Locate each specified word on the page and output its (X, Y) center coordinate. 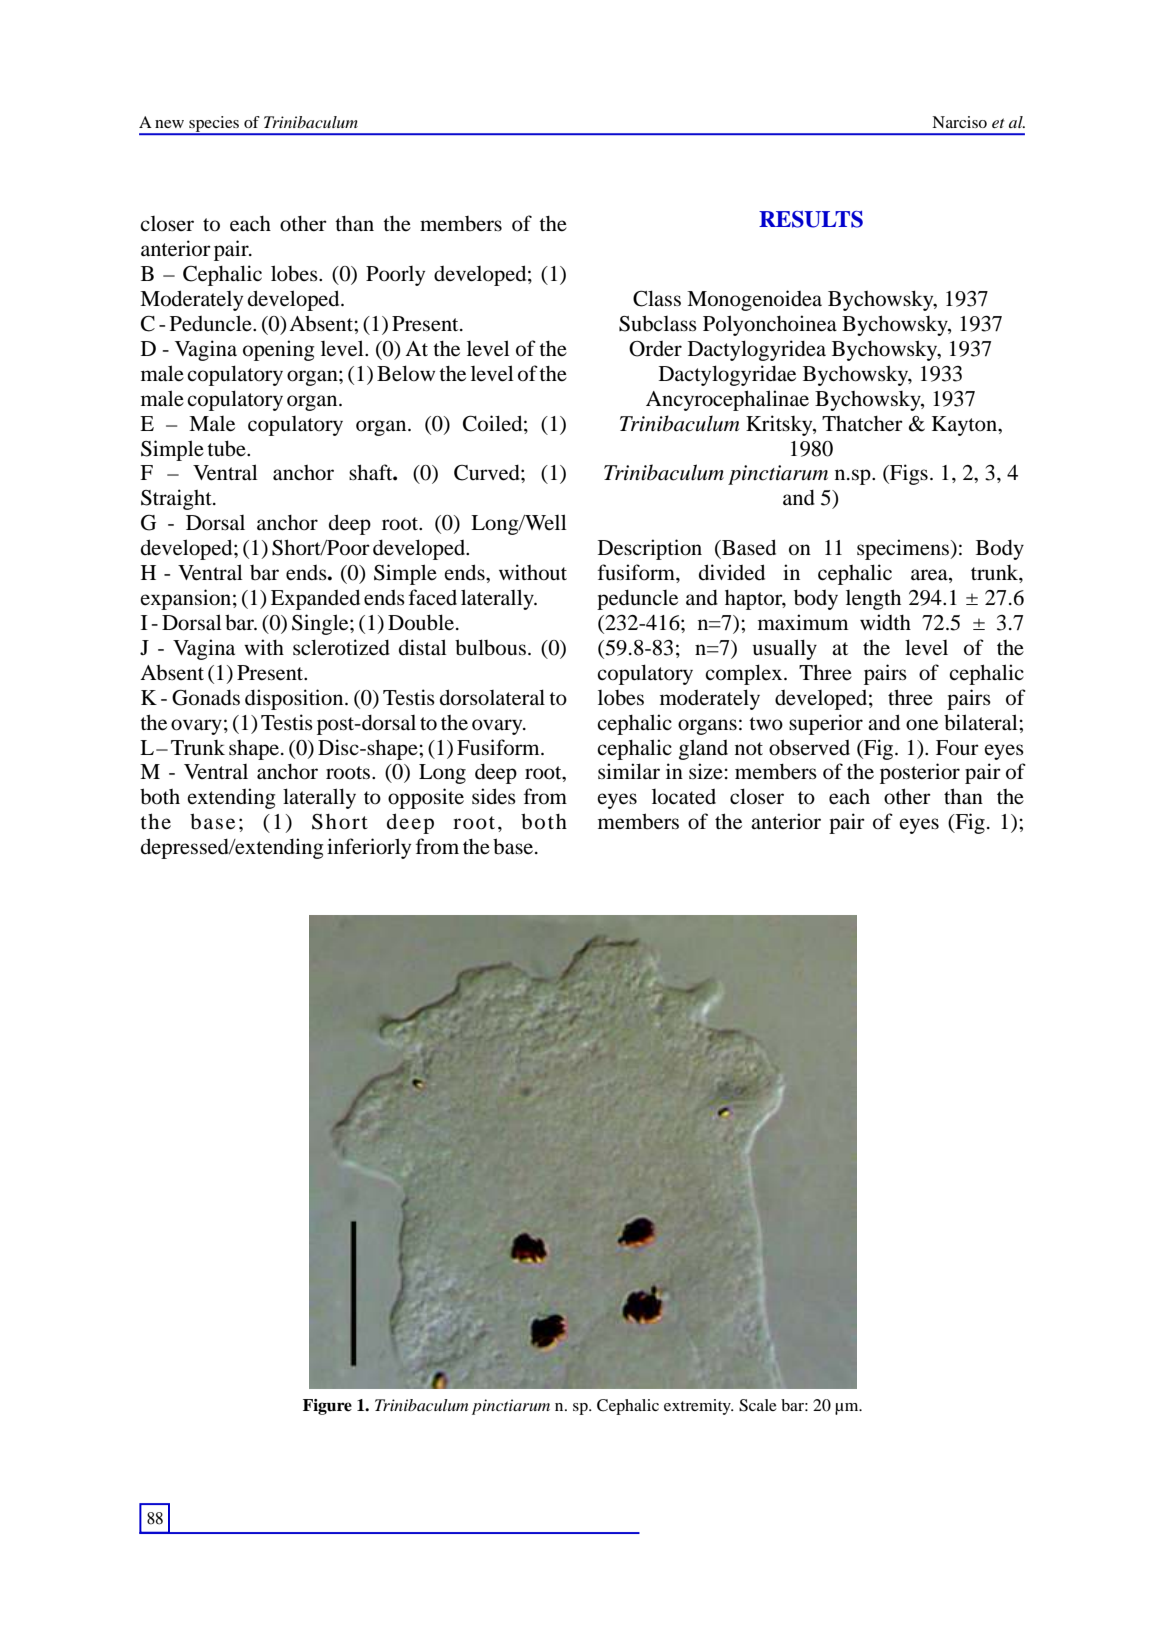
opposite (426, 798)
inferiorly (369, 848)
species (214, 125)
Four (957, 748)
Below (406, 373)
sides (494, 796)
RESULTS (811, 219)
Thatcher (862, 424)
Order (655, 349)
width (885, 622)
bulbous (490, 647)
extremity (698, 1407)
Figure (327, 1407)
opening (279, 350)
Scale (758, 1405)
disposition (295, 699)
